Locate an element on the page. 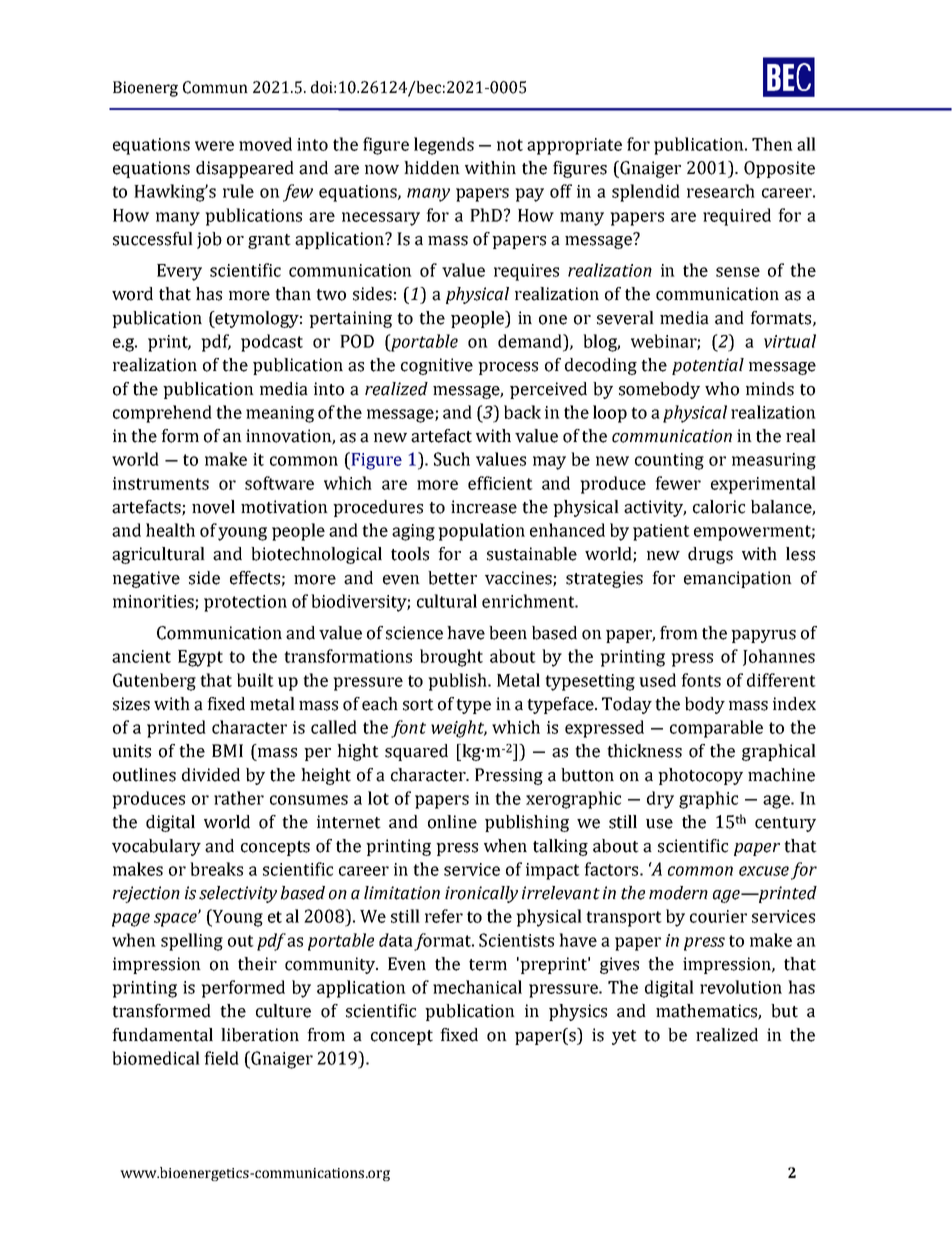 This image has width=952, height=1233. research is located at coordinates (721, 191).
